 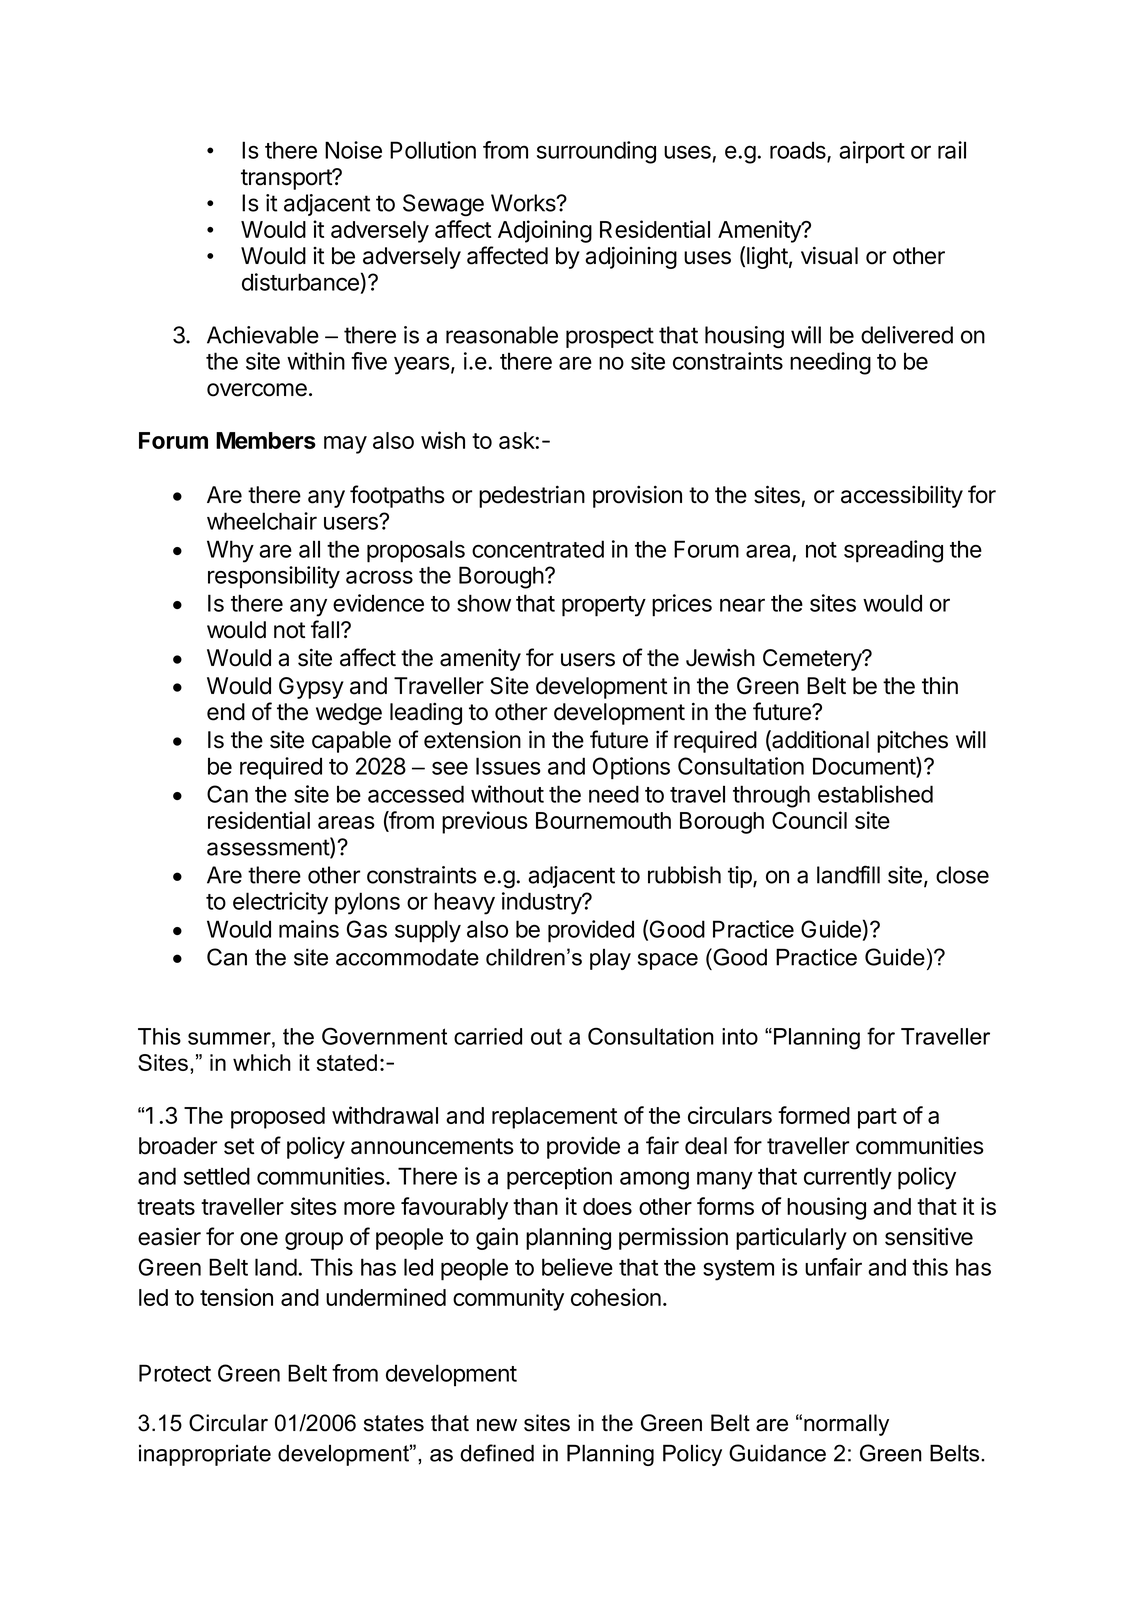 What do you see at coordinates (872, 152) in the page?
I see `airport` at bounding box center [872, 152].
